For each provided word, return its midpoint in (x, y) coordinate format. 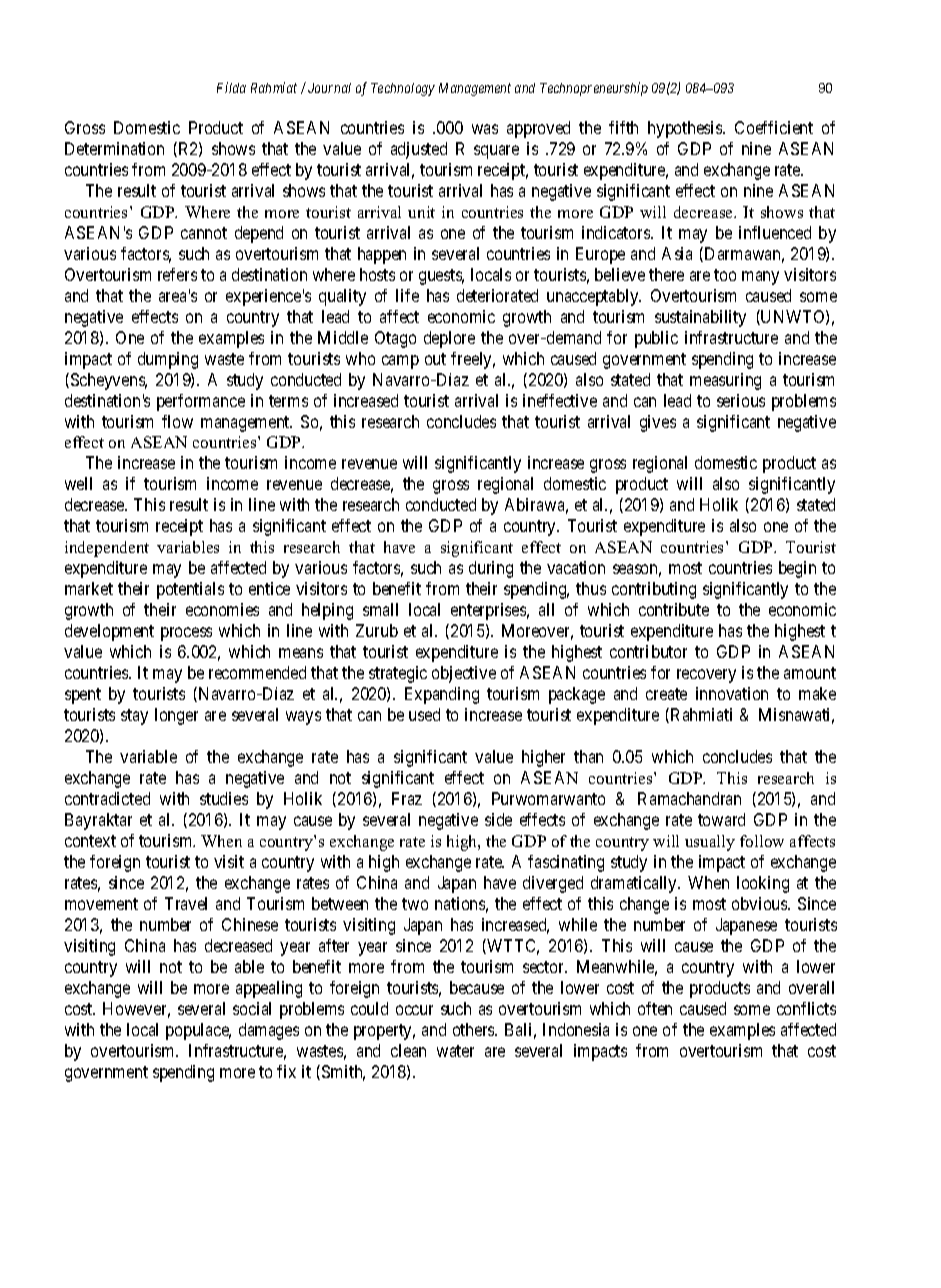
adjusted (419, 150)
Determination (114, 148)
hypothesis (686, 129)
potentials (190, 590)
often (655, 1008)
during (491, 569)
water (455, 1051)
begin (797, 569)
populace (198, 1031)
